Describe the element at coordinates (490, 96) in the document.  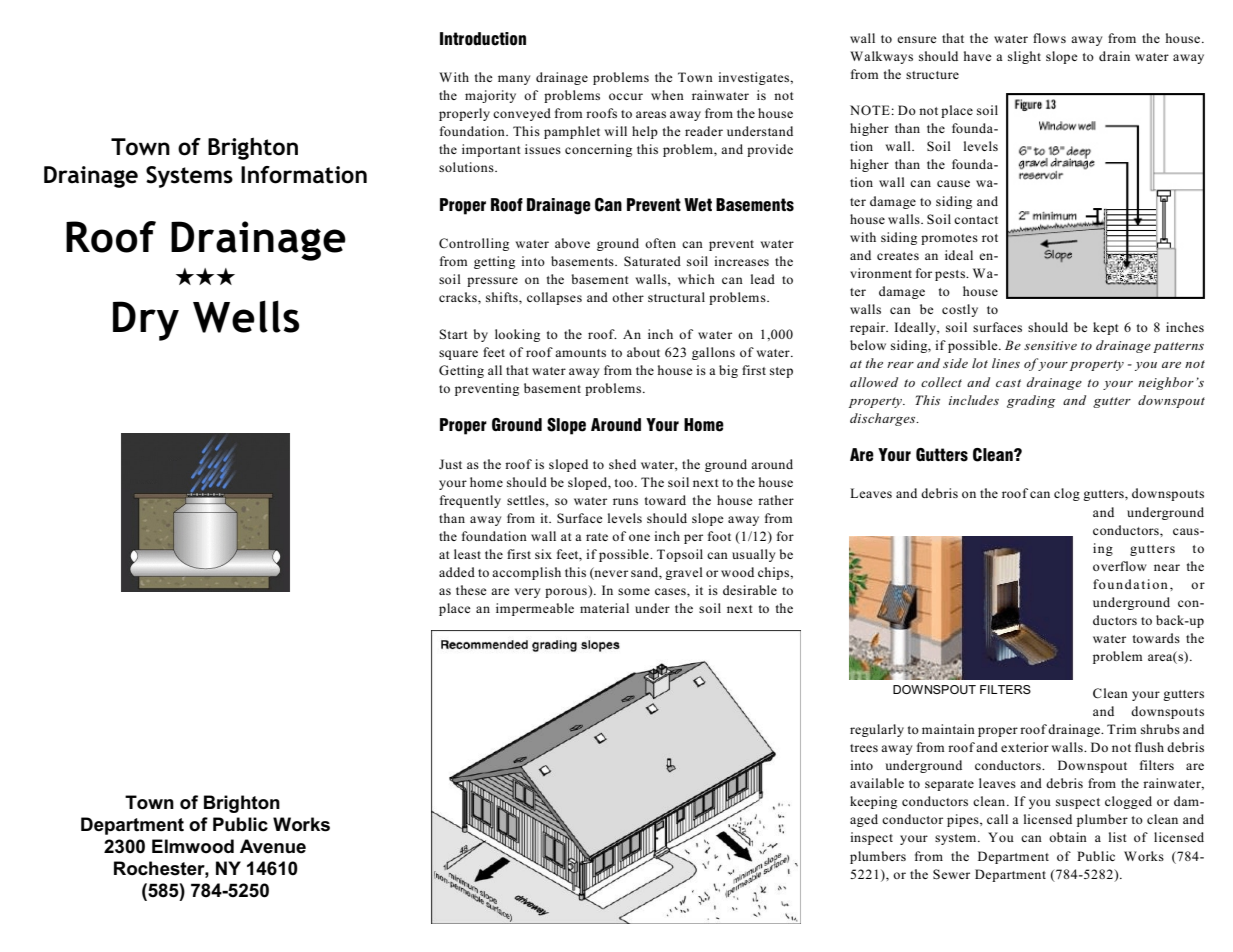
I see `majority` at that location.
